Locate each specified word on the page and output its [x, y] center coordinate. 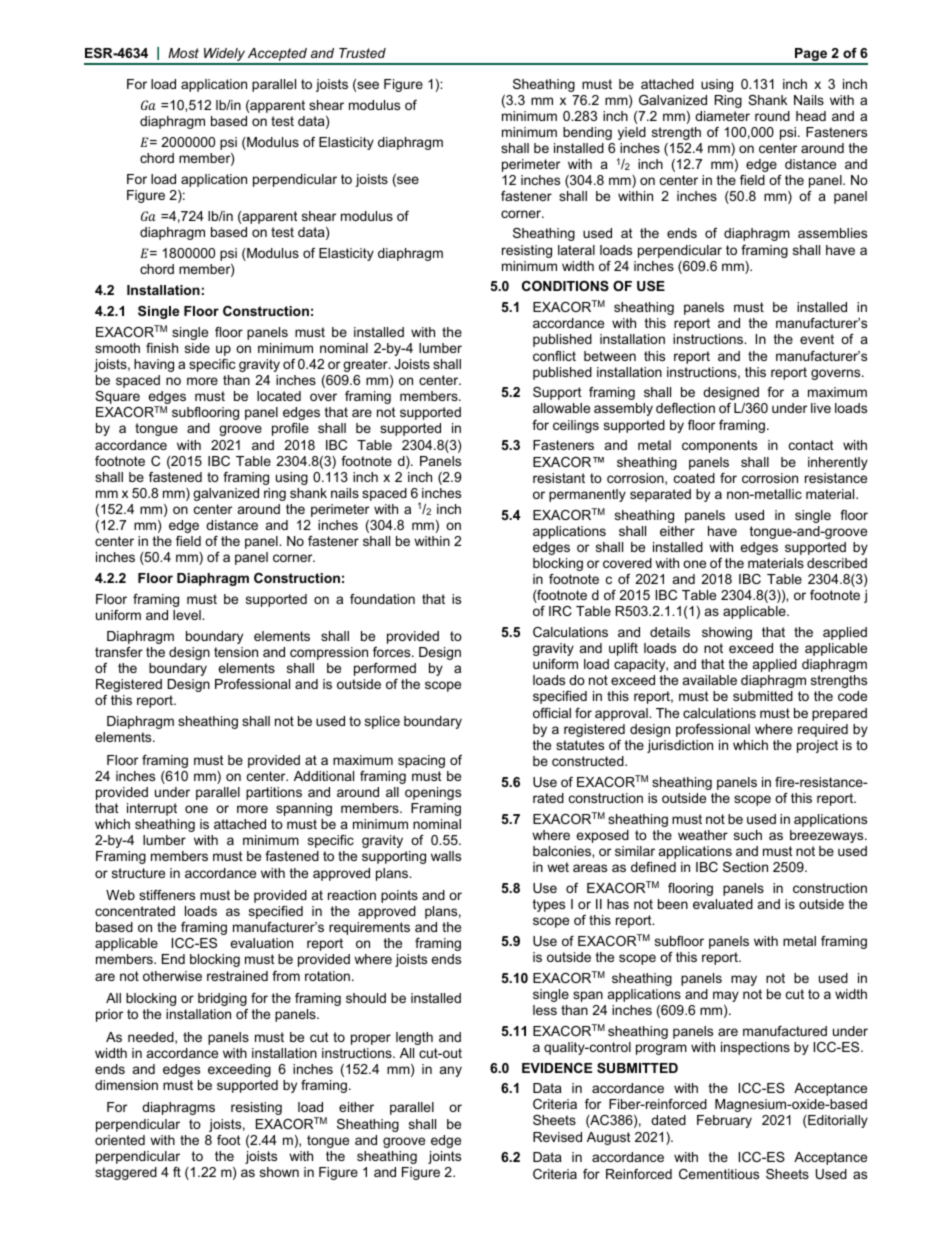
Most [183, 53]
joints [444, 1157]
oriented [120, 1140]
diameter [722, 116]
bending [587, 133]
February [724, 1121]
